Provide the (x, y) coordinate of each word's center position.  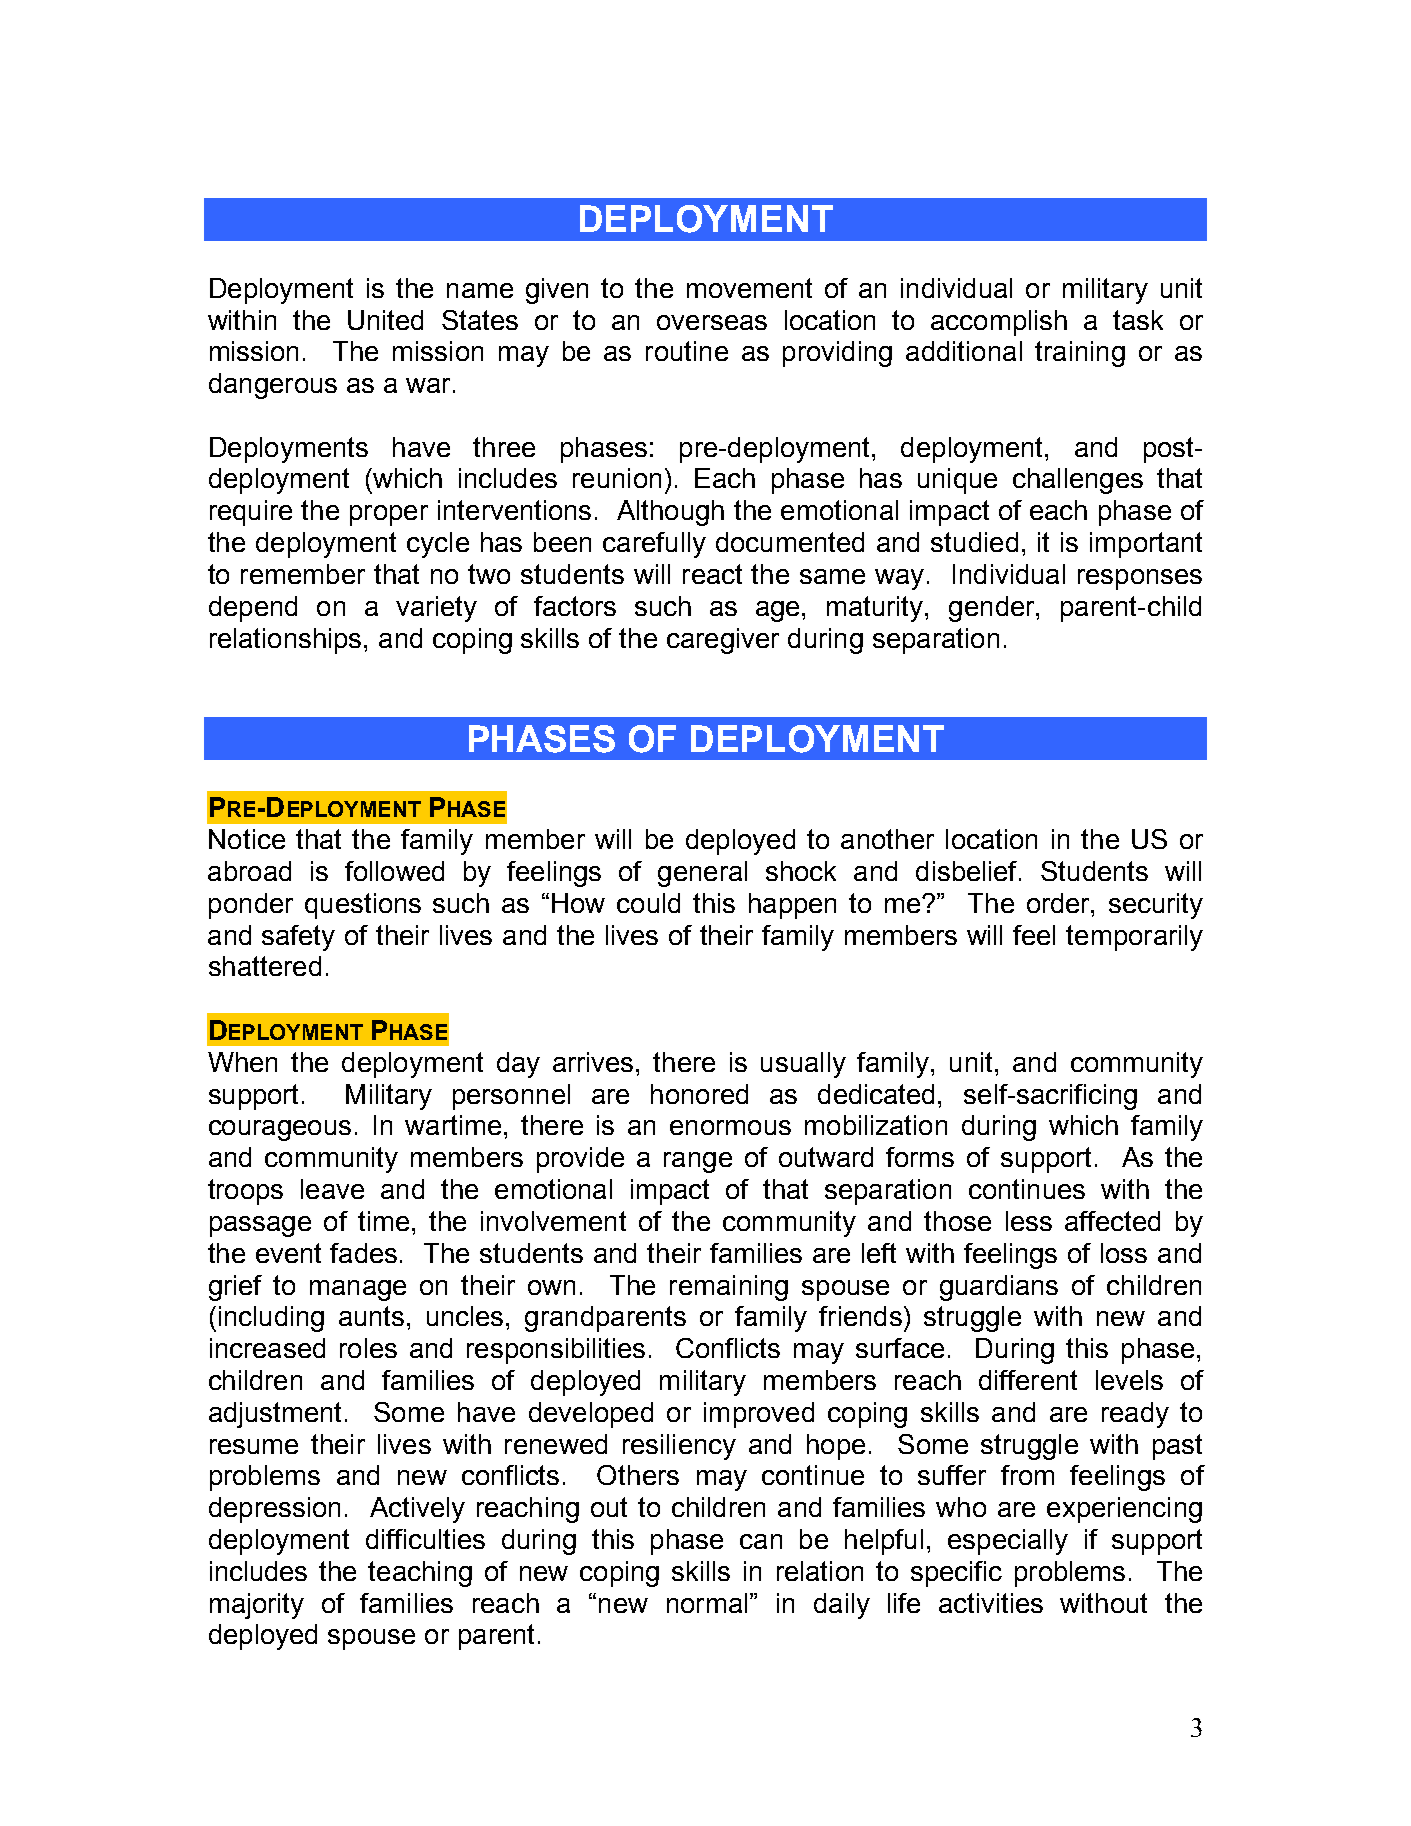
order (1060, 903)
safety (298, 938)
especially (1008, 1542)
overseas (712, 322)
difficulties (425, 1539)
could (648, 903)
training (1080, 354)
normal (707, 1603)
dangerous (273, 386)
